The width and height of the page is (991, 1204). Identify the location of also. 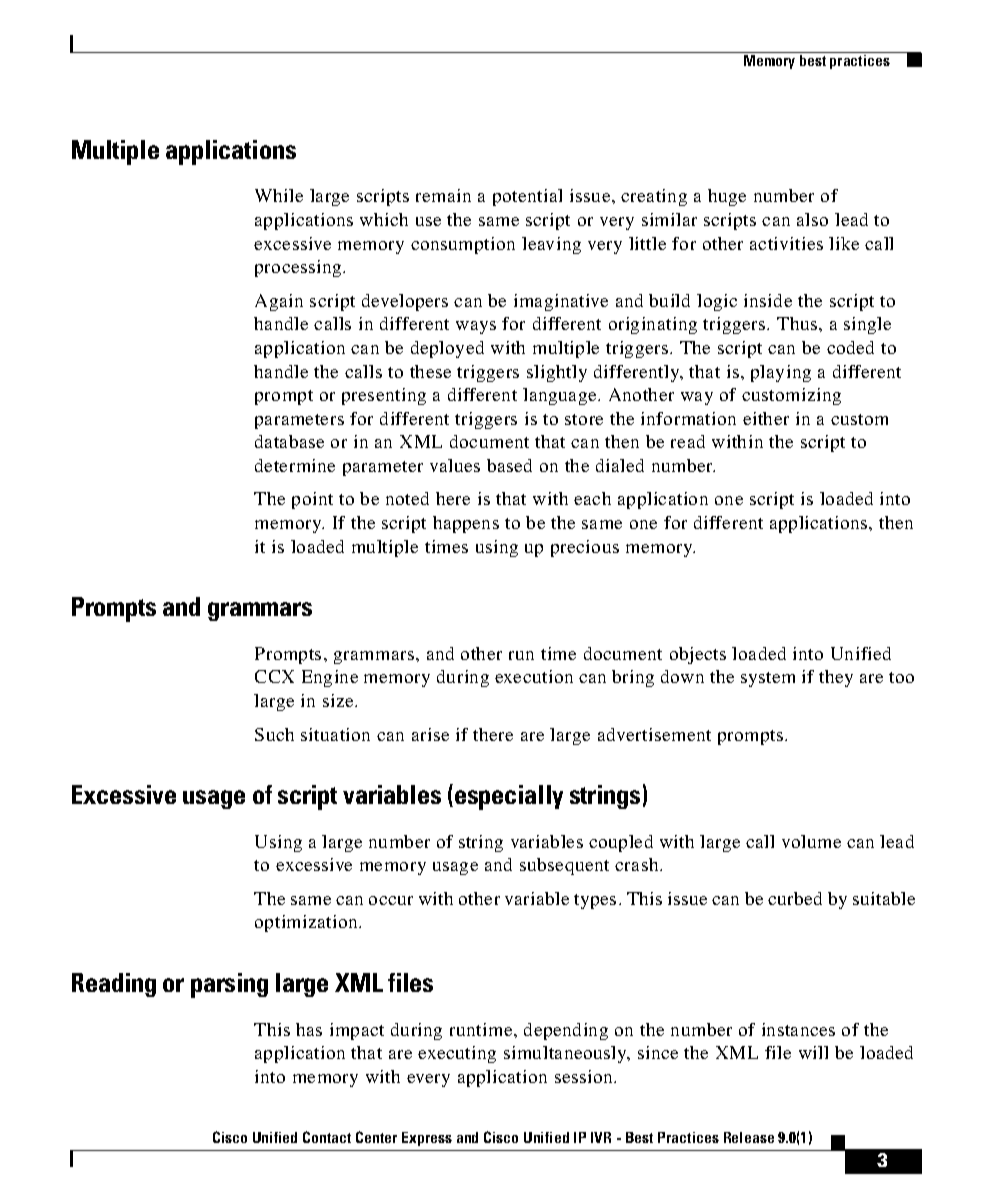
(812, 219).
